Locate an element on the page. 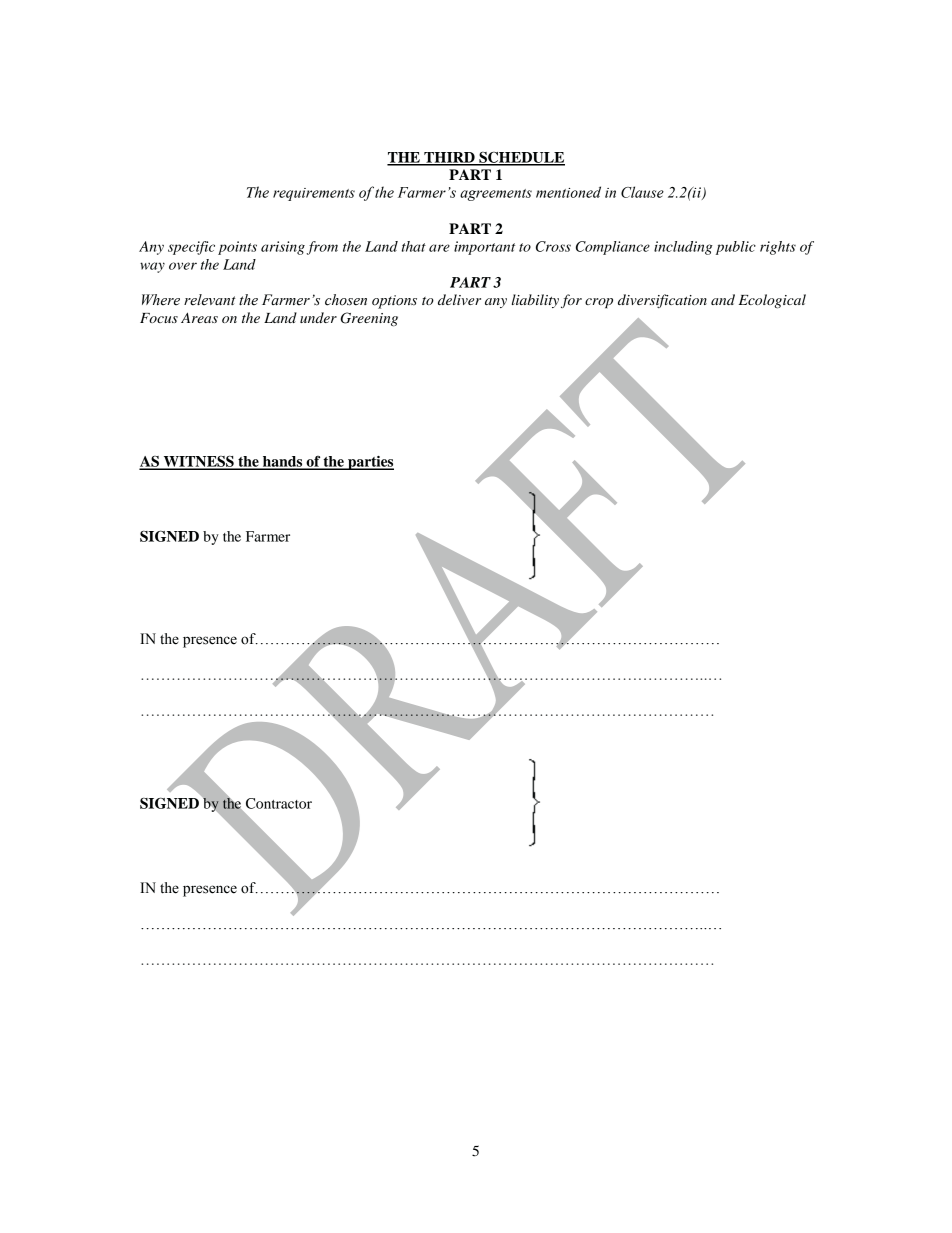 The width and height of the page is (952, 1233). Greening is located at coordinates (369, 319).
